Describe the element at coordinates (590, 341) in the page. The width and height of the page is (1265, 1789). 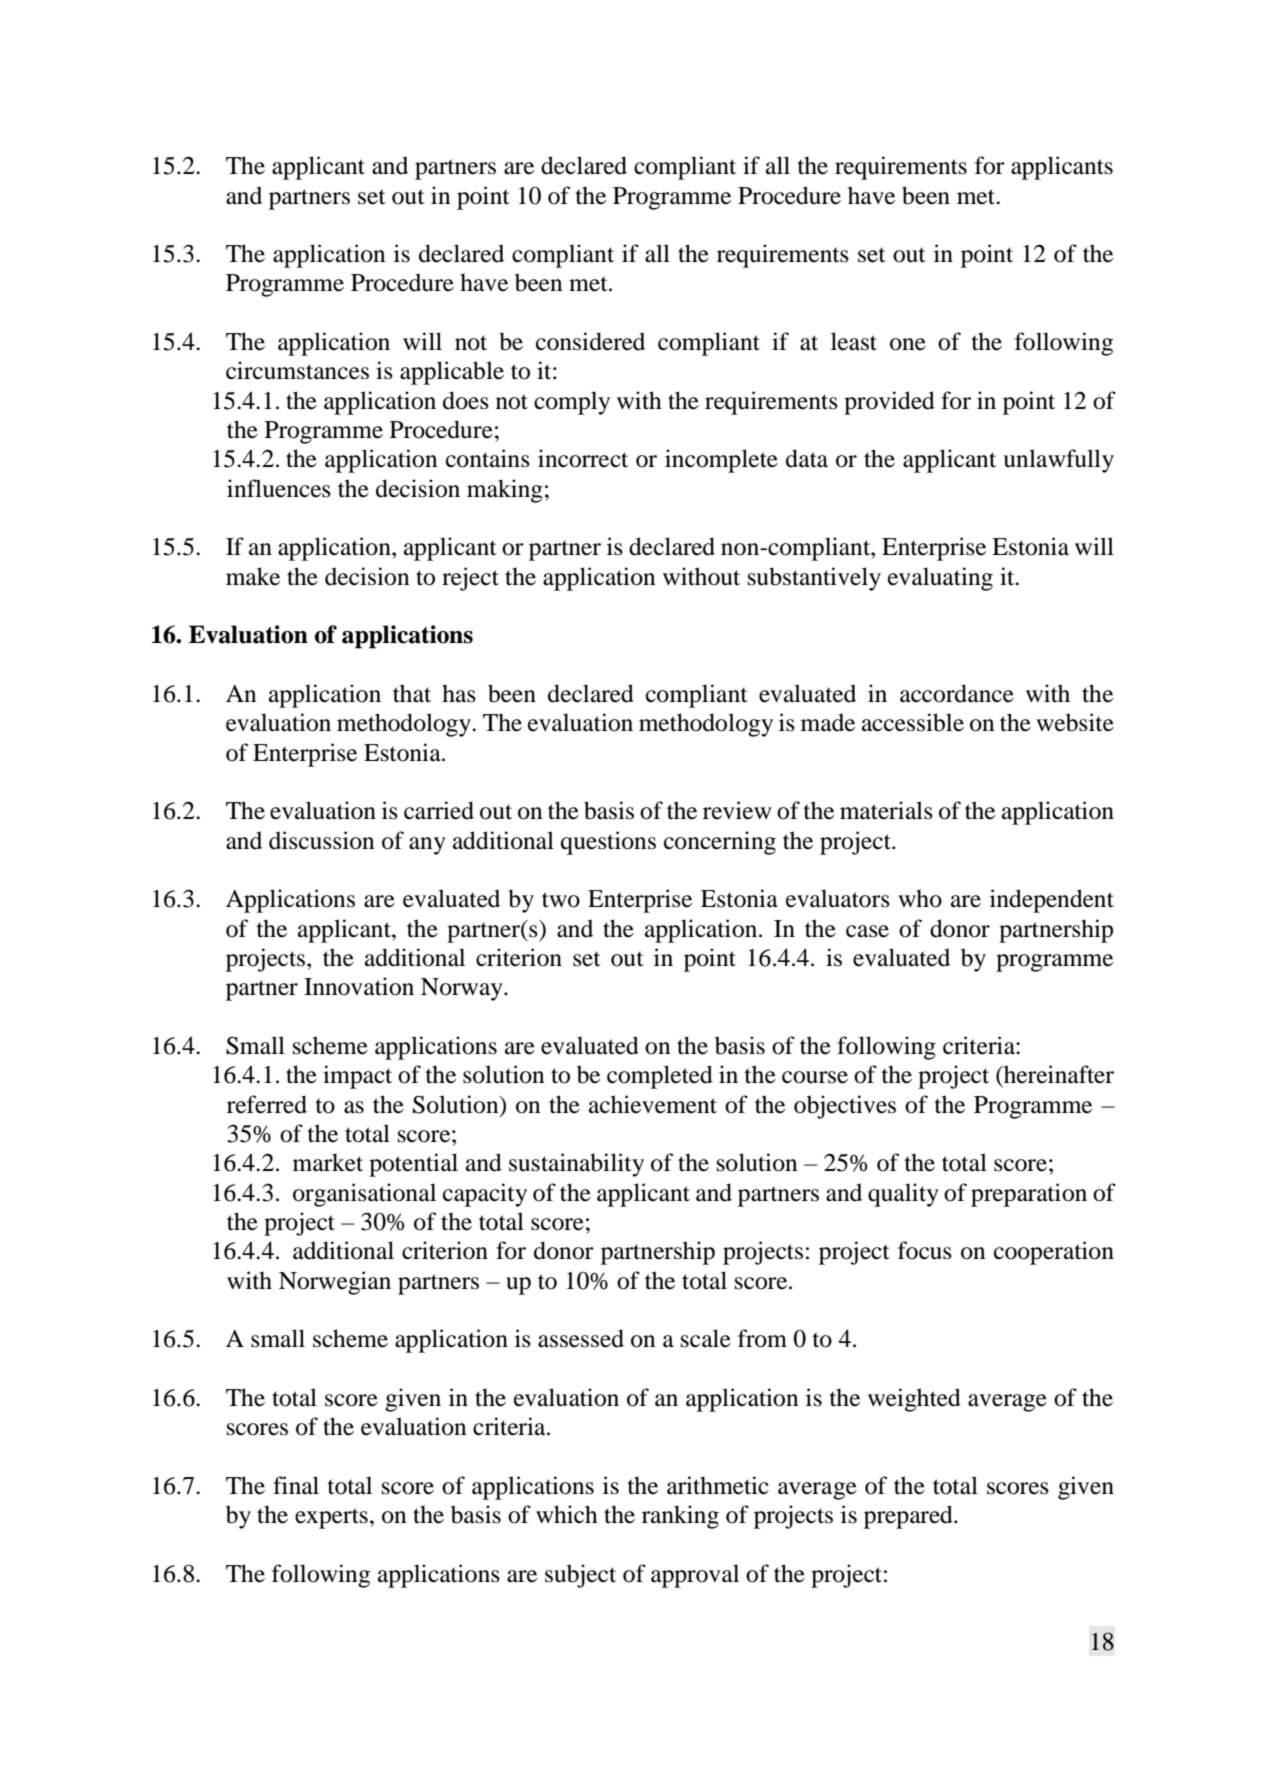
I see `considered` at that location.
